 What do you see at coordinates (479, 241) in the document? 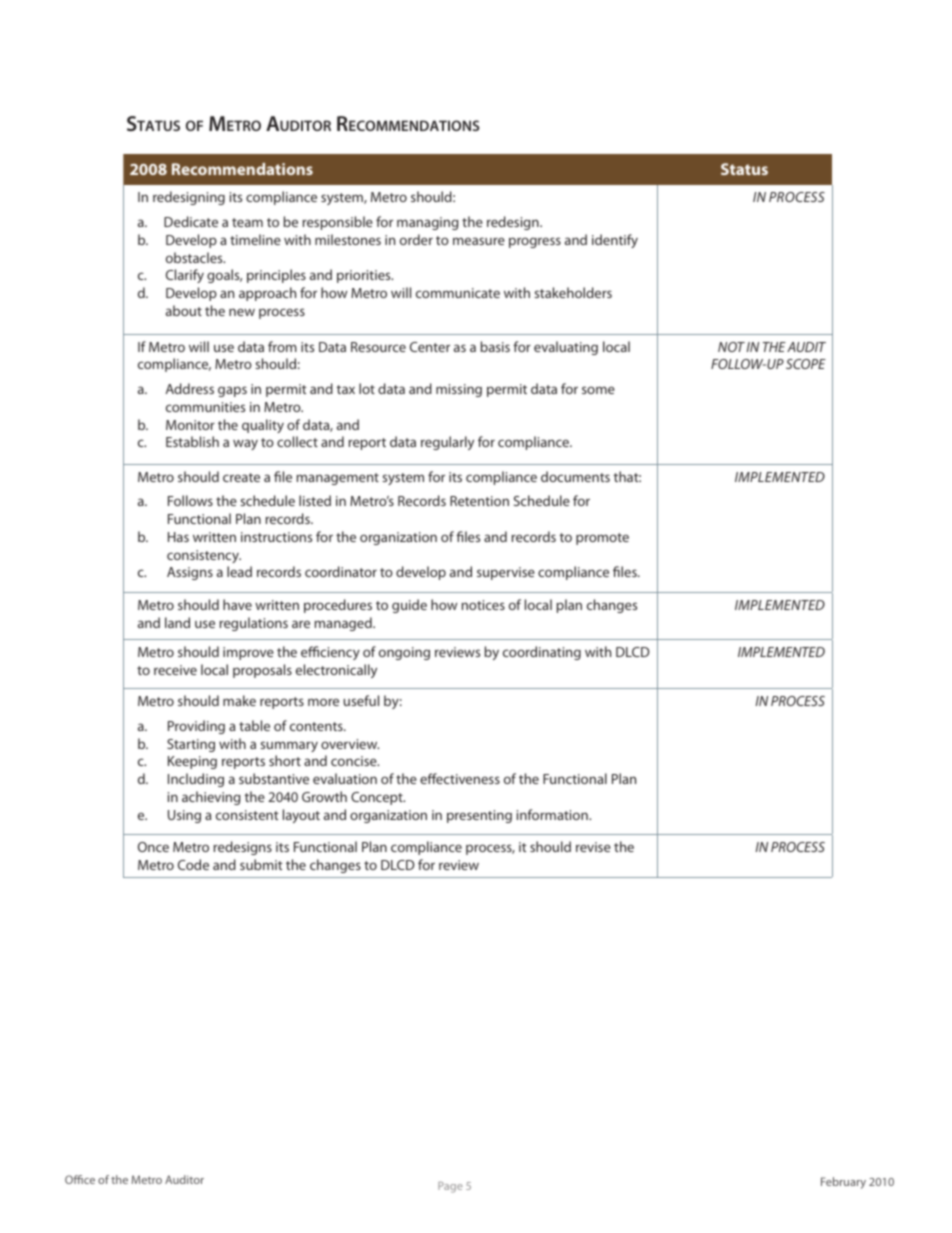
I see `measure` at bounding box center [479, 241].
